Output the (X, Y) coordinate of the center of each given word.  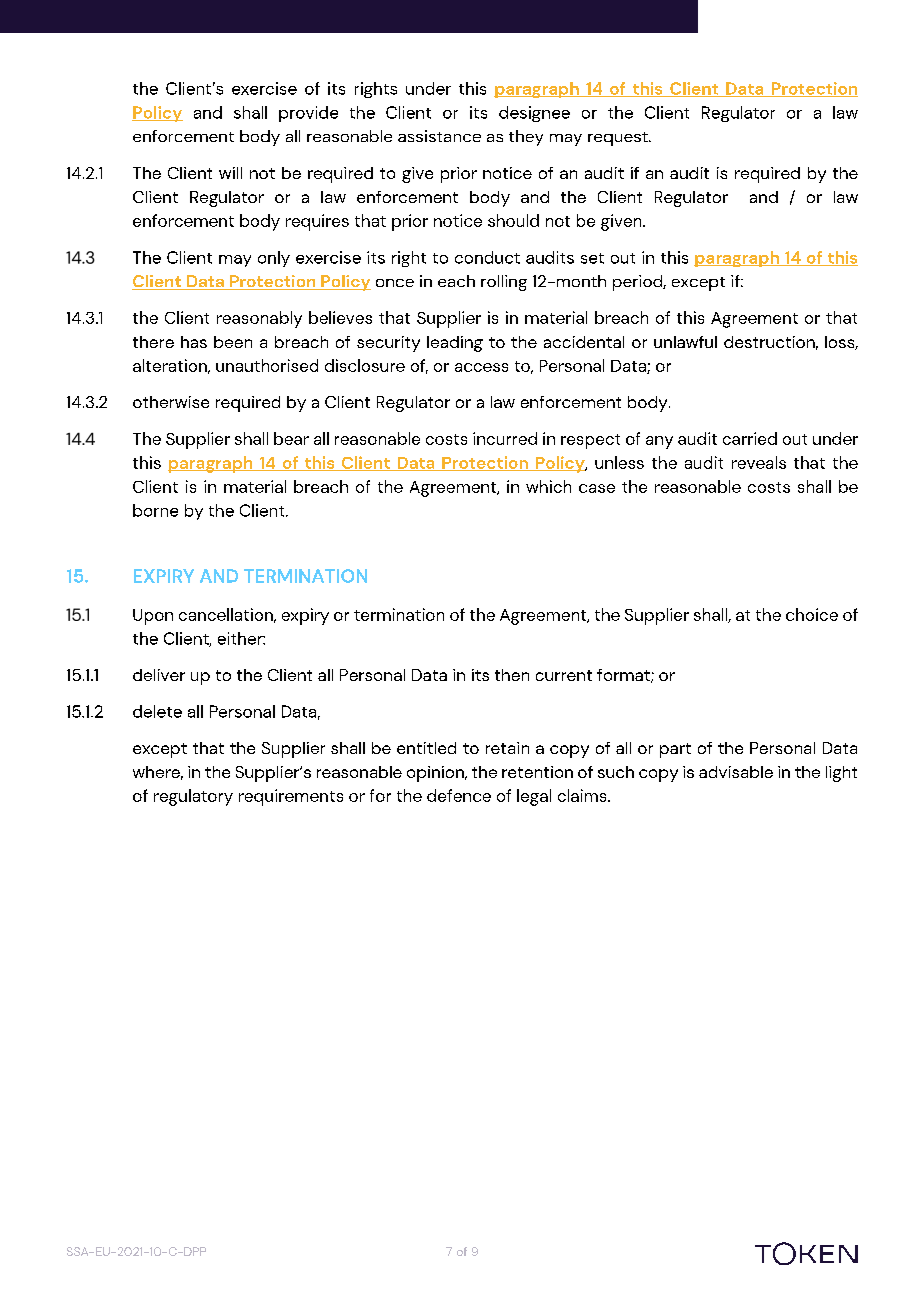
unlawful (685, 342)
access (481, 367)
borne (155, 510)
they (526, 138)
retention (537, 772)
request (619, 139)
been (233, 342)
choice (812, 614)
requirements (291, 797)
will (230, 173)
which (548, 486)
